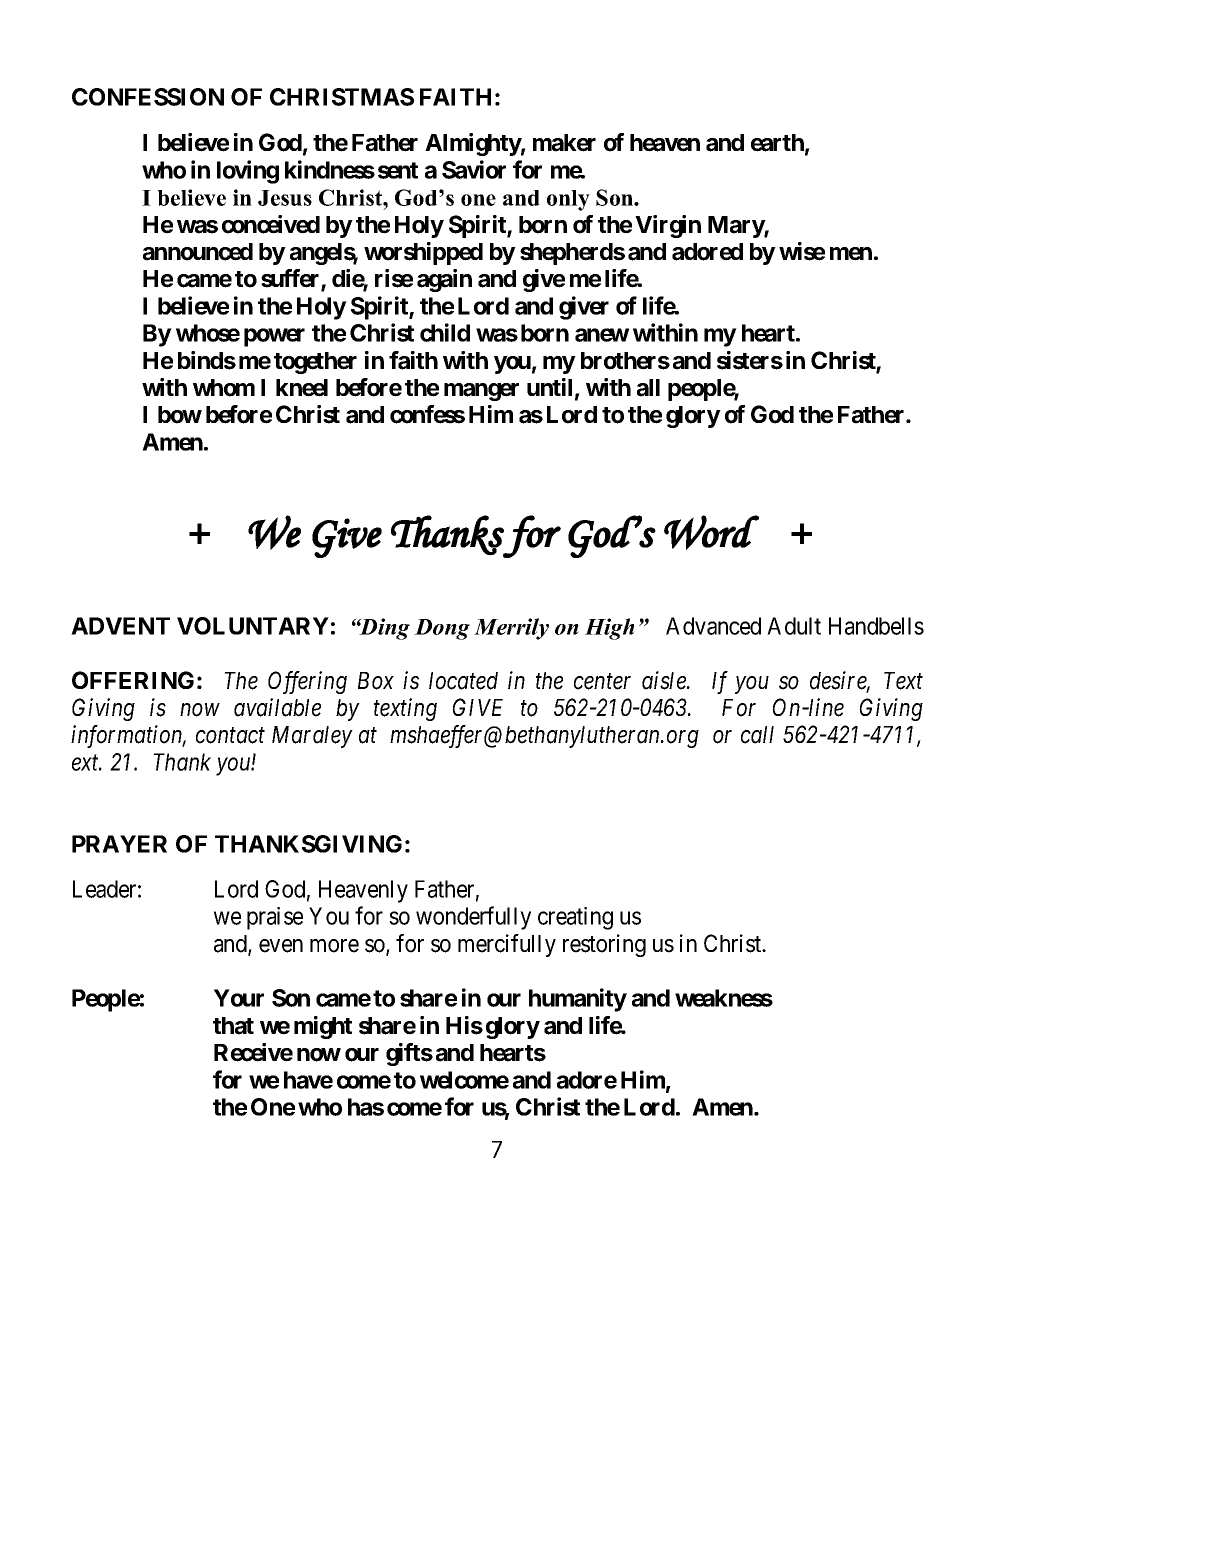 This screenshot has height=1561, width=1207. Describe the element at coordinates (248, 172) in the screenshot. I see `loving` at that location.
